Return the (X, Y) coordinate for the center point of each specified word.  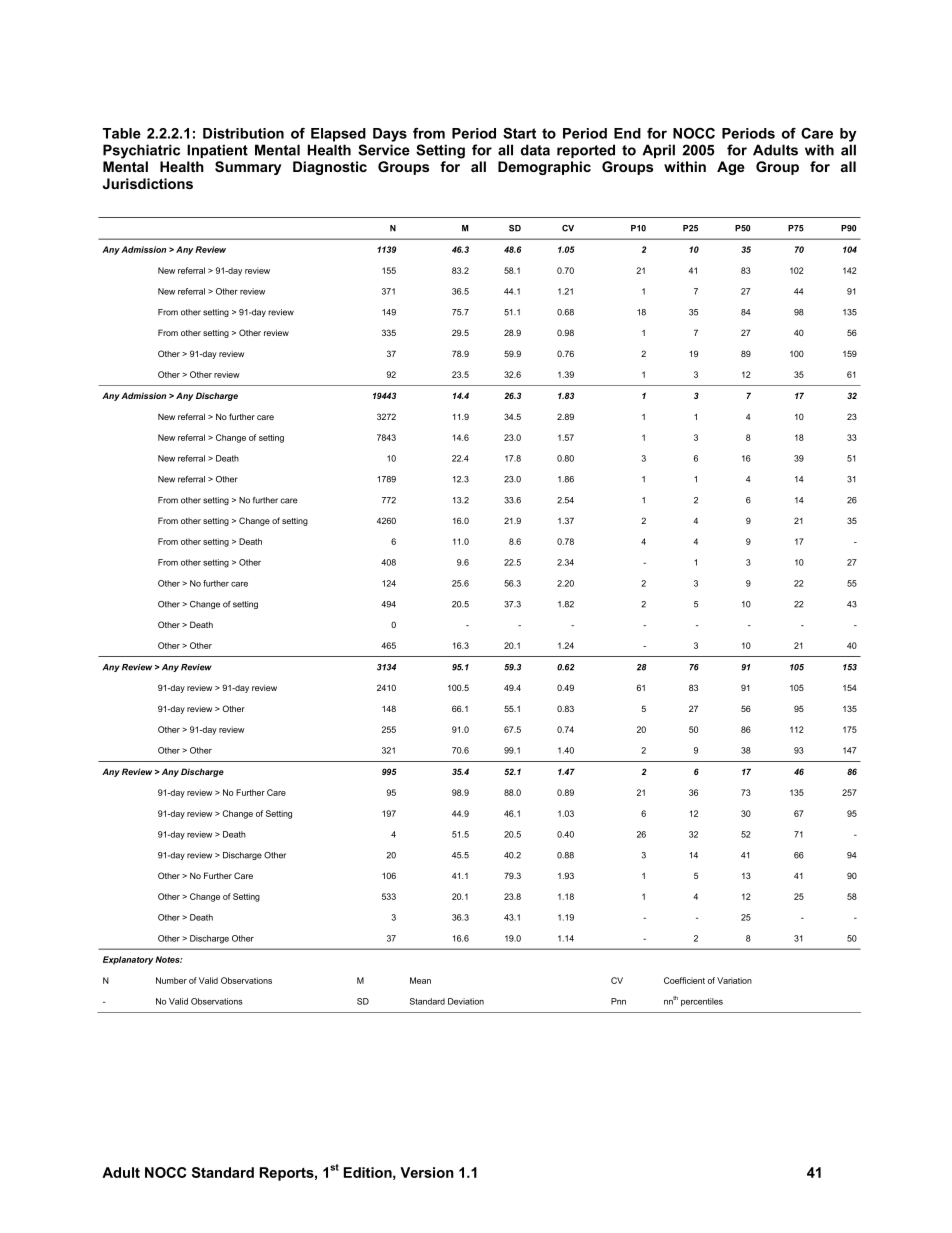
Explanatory (128, 960)
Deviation (466, 1001)
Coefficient (684, 980)
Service (384, 150)
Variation (734, 980)
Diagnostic (330, 168)
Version (427, 1172)
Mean (420, 980)
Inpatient (217, 151)
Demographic (544, 168)
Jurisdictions (148, 183)
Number (171, 980)
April (658, 151)
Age (731, 168)
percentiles (702, 1002)
